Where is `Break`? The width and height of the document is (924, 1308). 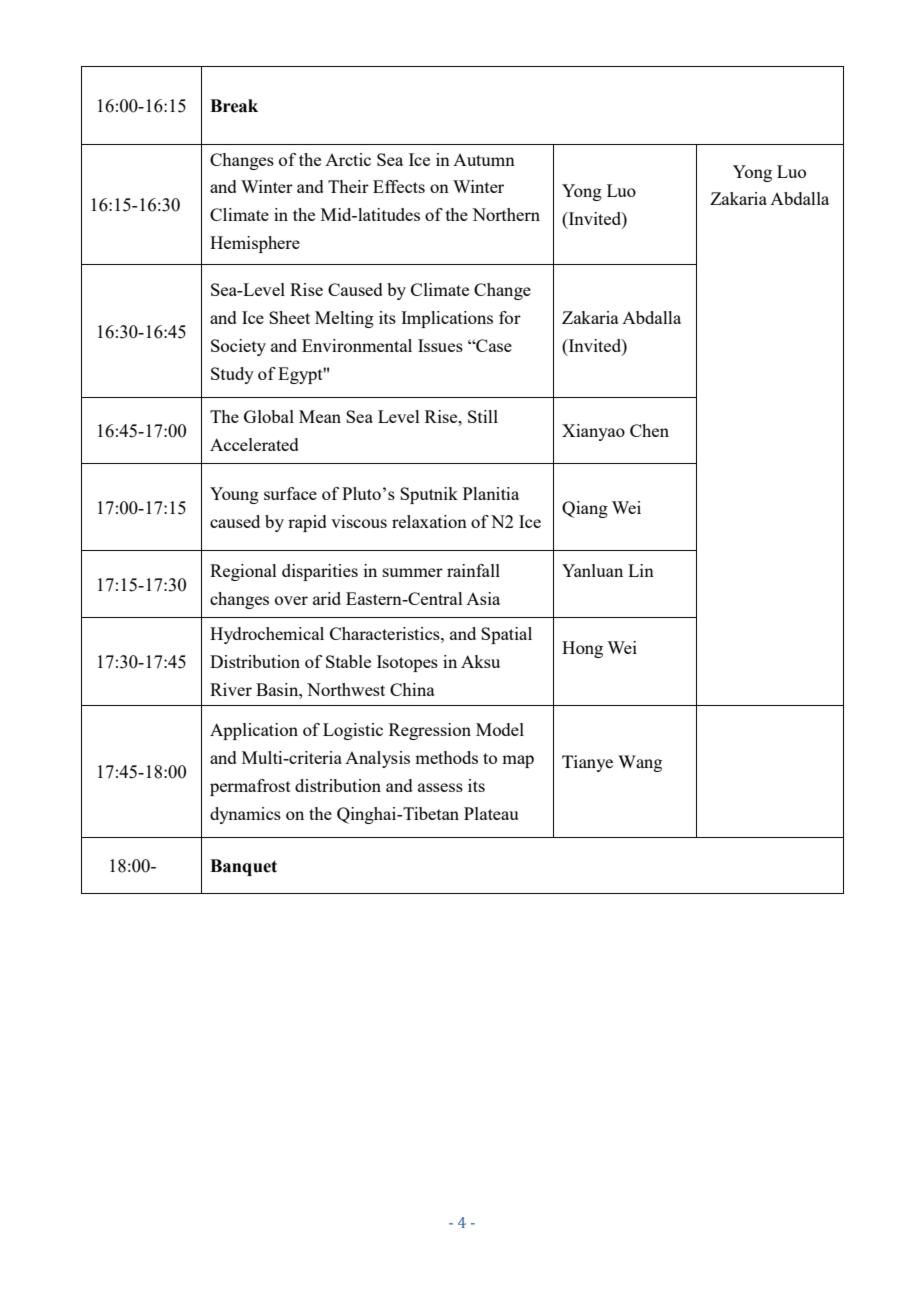 Break is located at coordinates (234, 106).
